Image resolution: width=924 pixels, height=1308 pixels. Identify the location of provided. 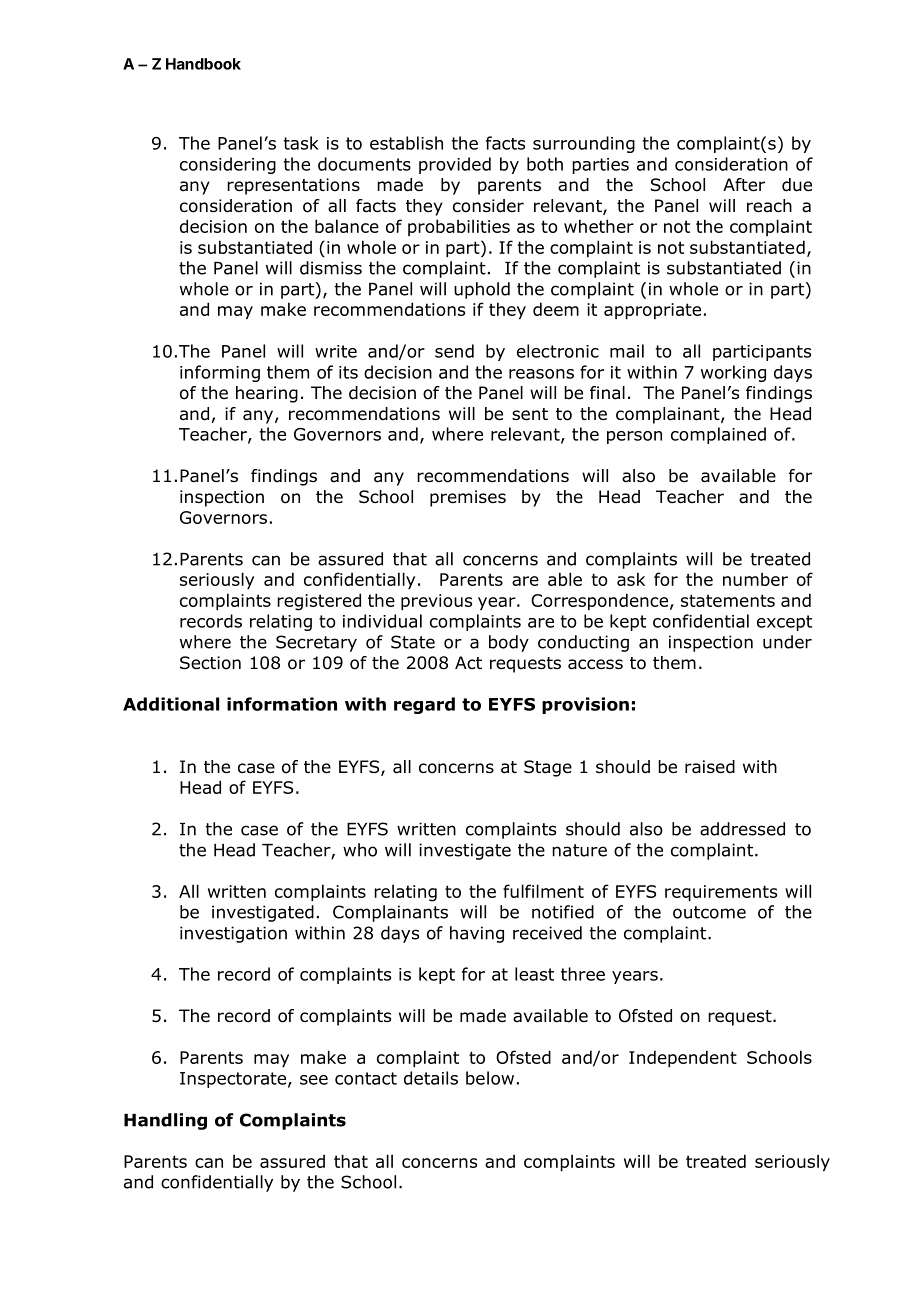
(455, 165).
